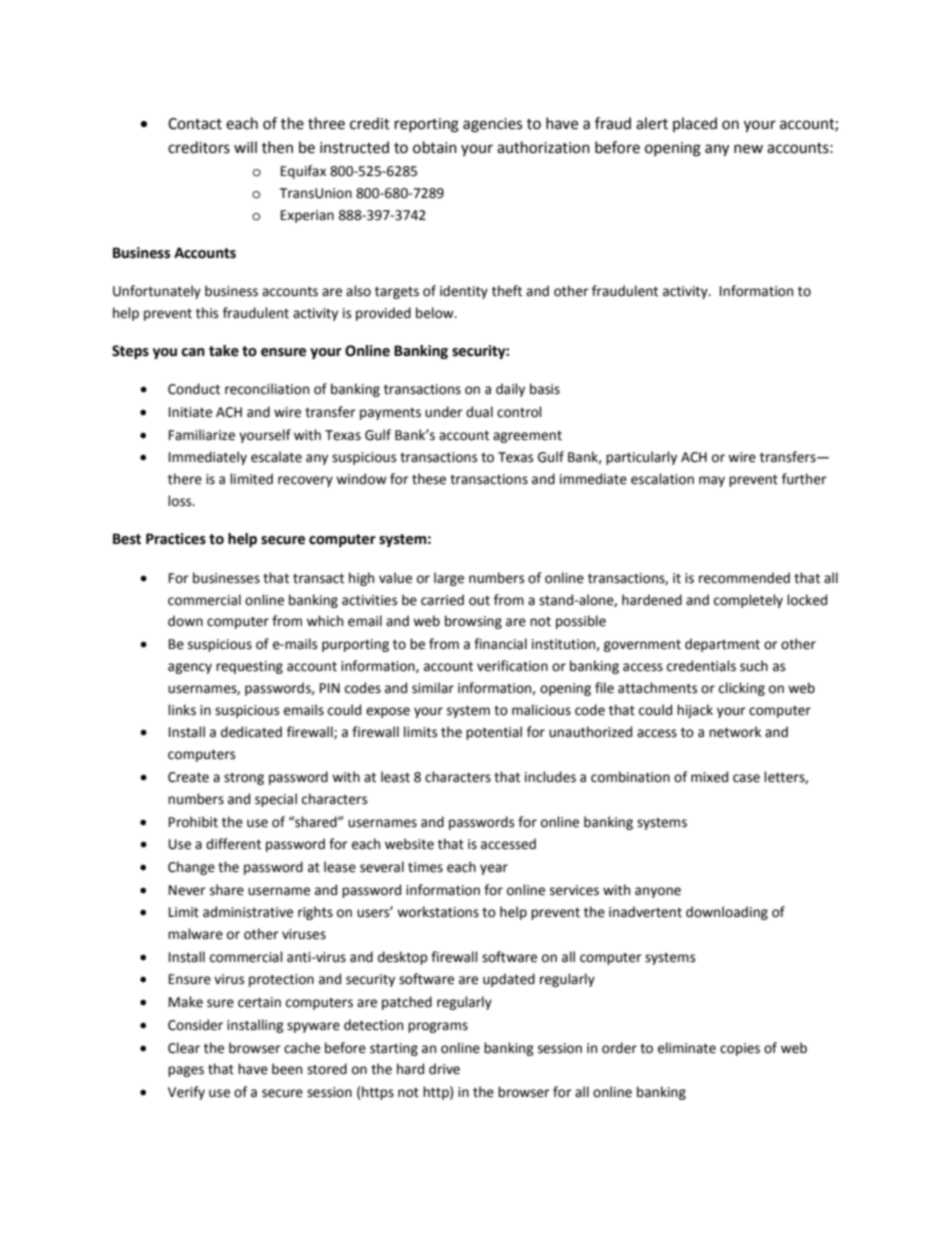 The width and height of the screenshot is (952, 1233). Describe the element at coordinates (186, 1071) in the screenshot. I see `pages` at that location.
